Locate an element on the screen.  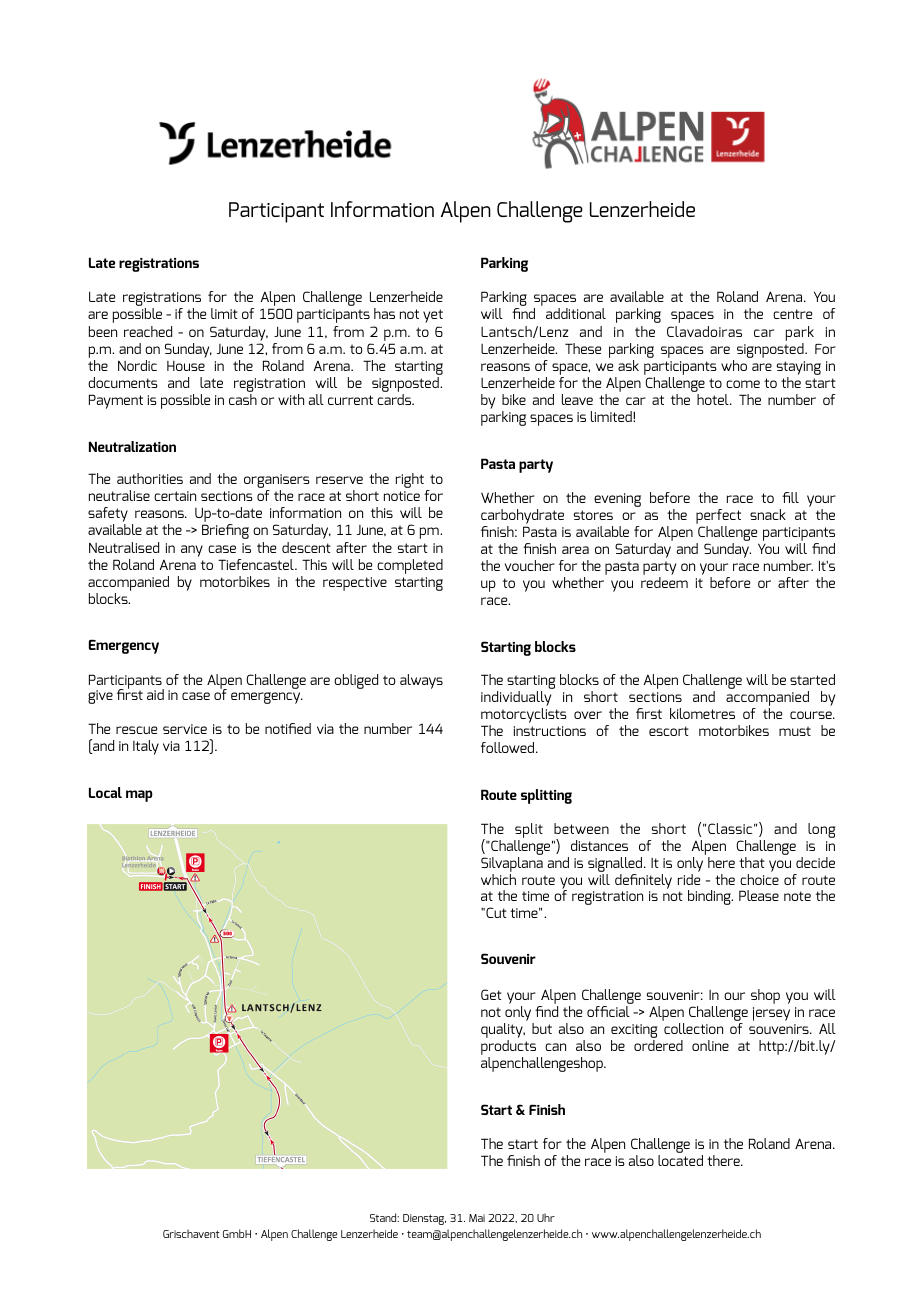
Dienstag is located at coordinates (424, 1219).
